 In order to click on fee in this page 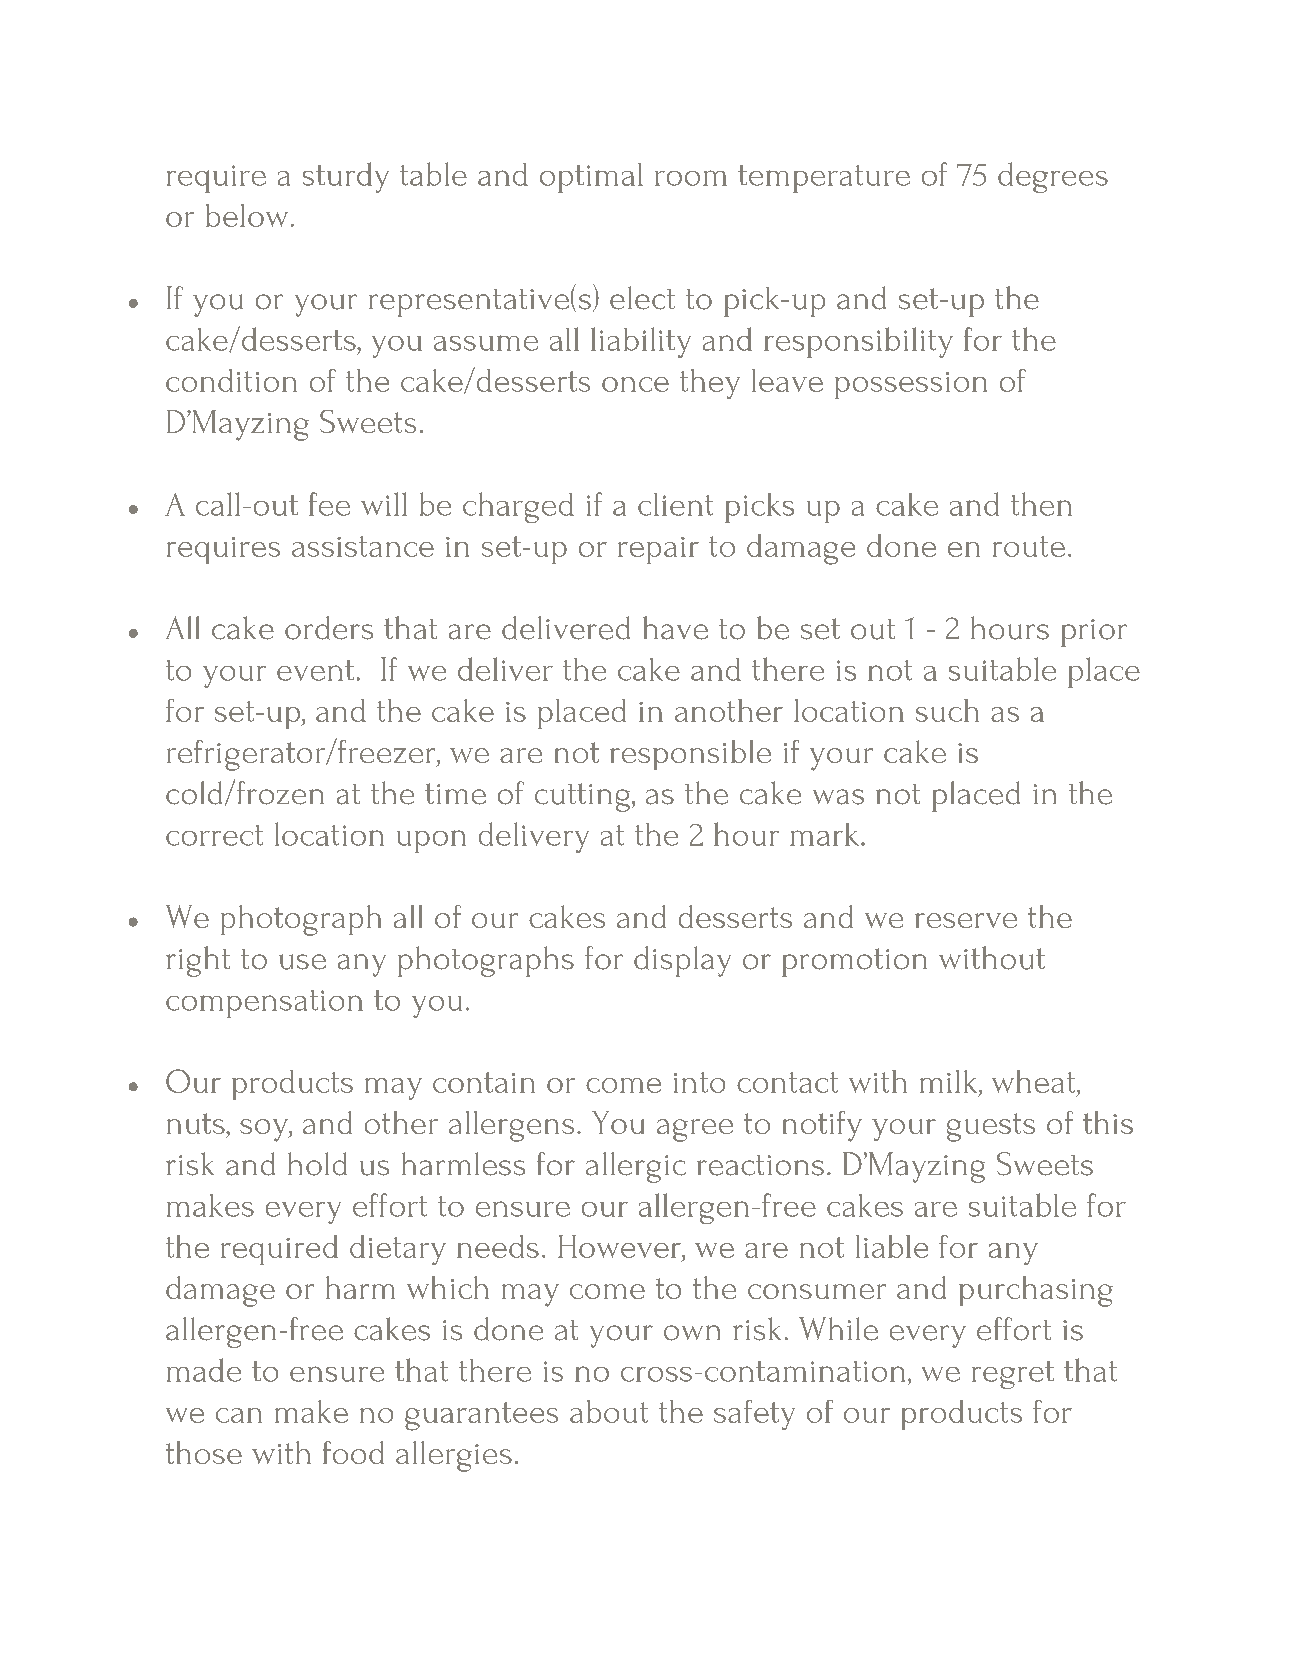, I will do `click(329, 504)`.
